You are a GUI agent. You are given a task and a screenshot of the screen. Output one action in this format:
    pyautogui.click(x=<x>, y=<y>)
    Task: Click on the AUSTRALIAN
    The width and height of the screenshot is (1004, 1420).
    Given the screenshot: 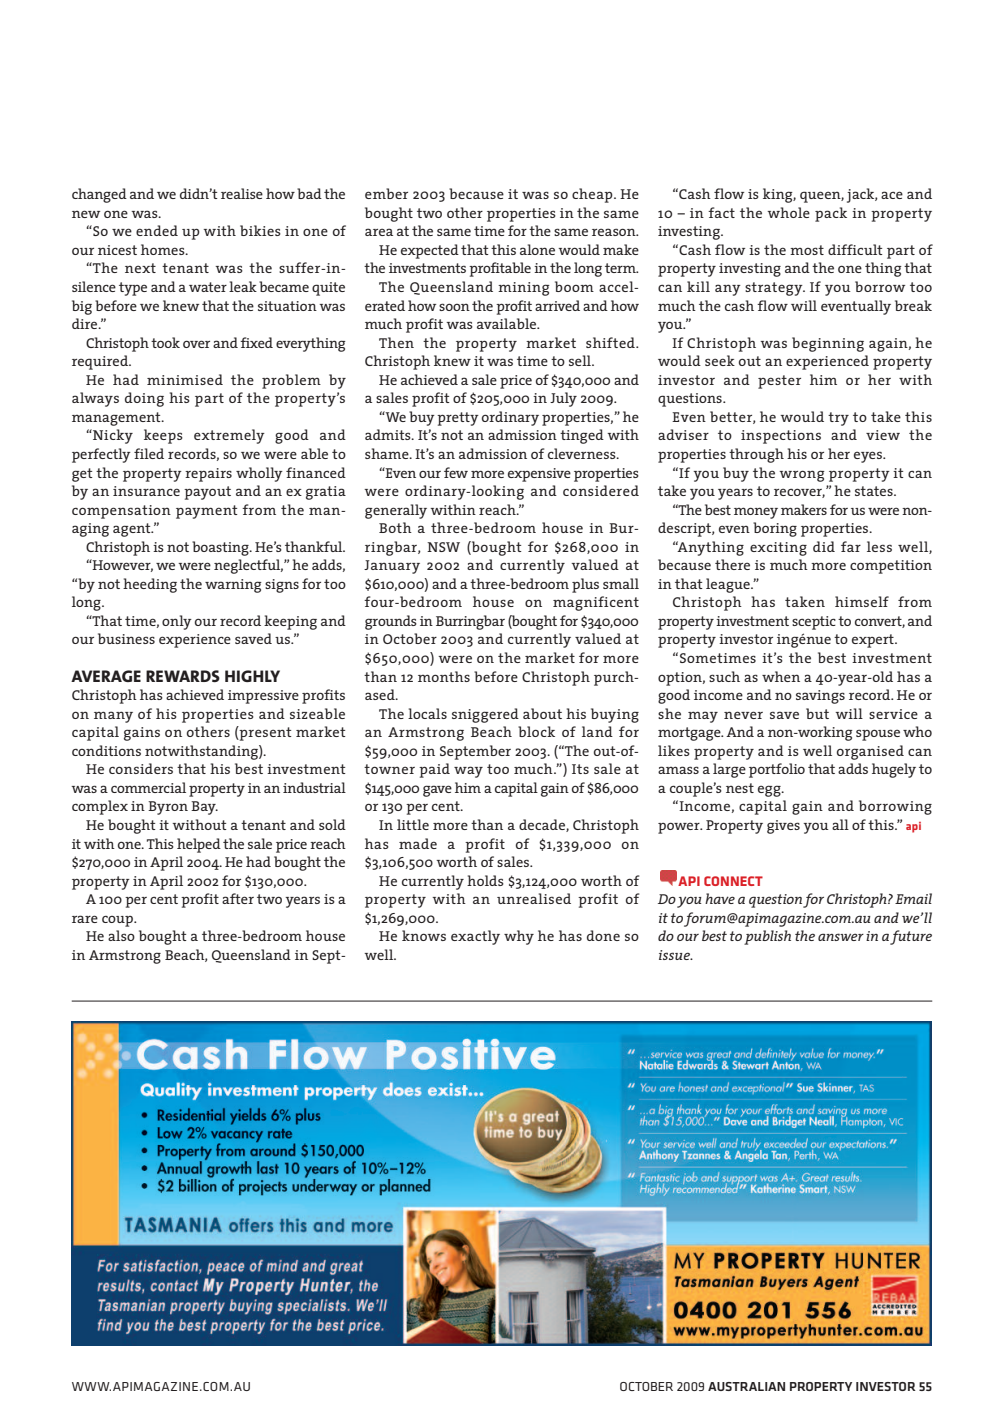 What is the action you would take?
    pyautogui.click(x=746, y=1386)
